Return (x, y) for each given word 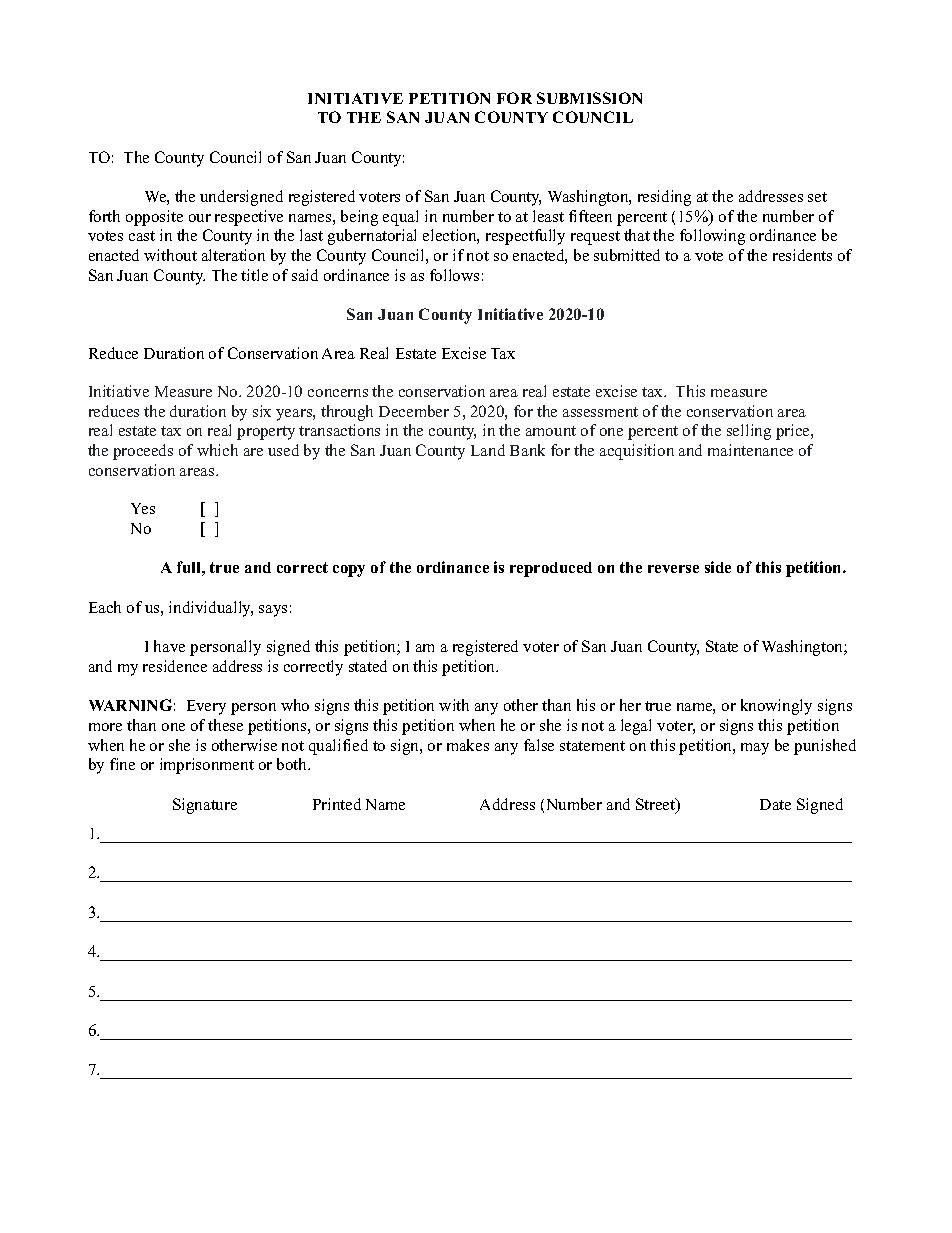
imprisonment (207, 766)
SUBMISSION (589, 98)
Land (488, 450)
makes (468, 745)
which (217, 450)
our (200, 218)
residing (664, 198)
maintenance (750, 450)
